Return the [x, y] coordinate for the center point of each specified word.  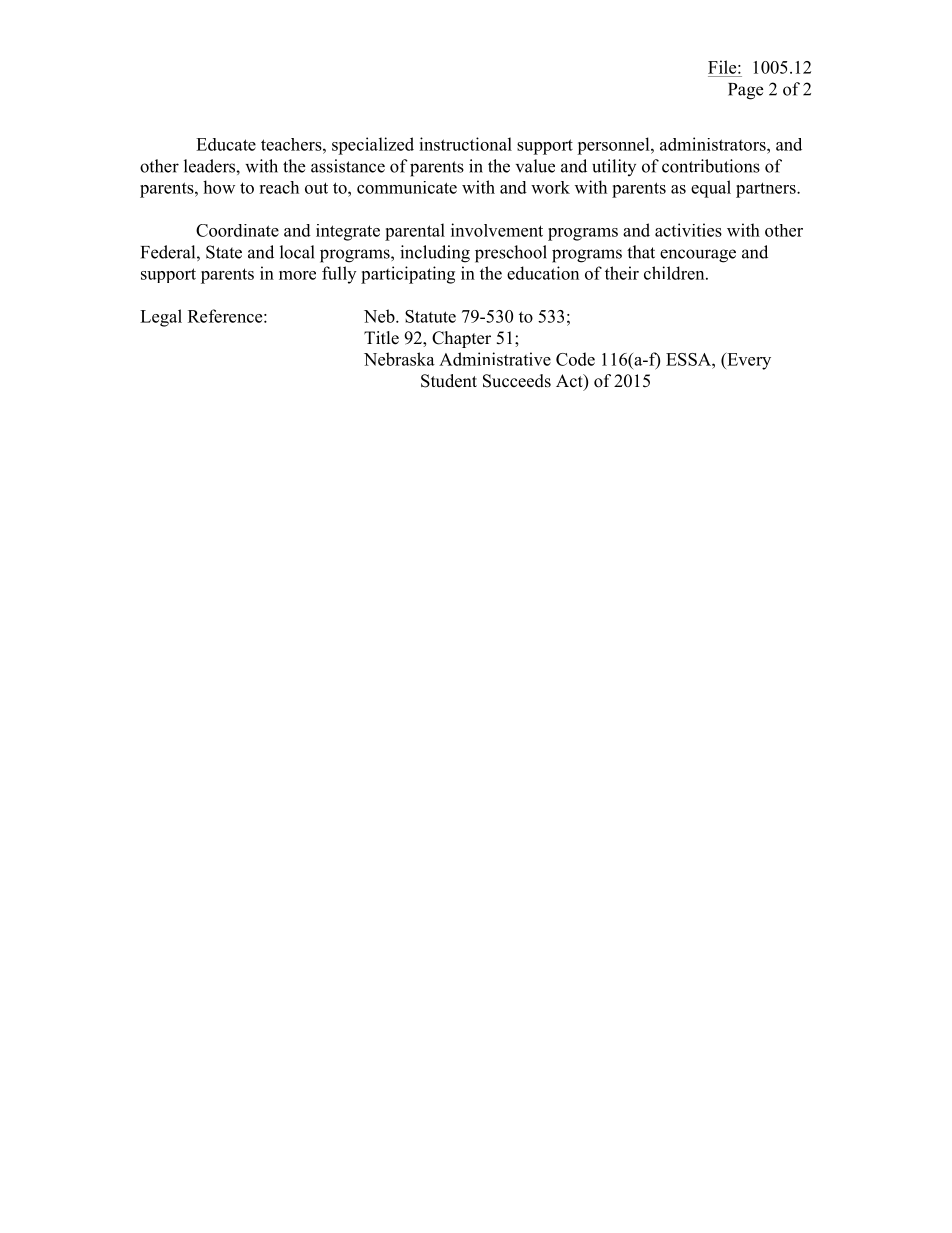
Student [449, 381]
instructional [465, 144]
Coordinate [237, 230]
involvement [497, 230]
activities [688, 230]
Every [748, 361]
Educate [226, 144]
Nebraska [399, 359]
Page [745, 91]
